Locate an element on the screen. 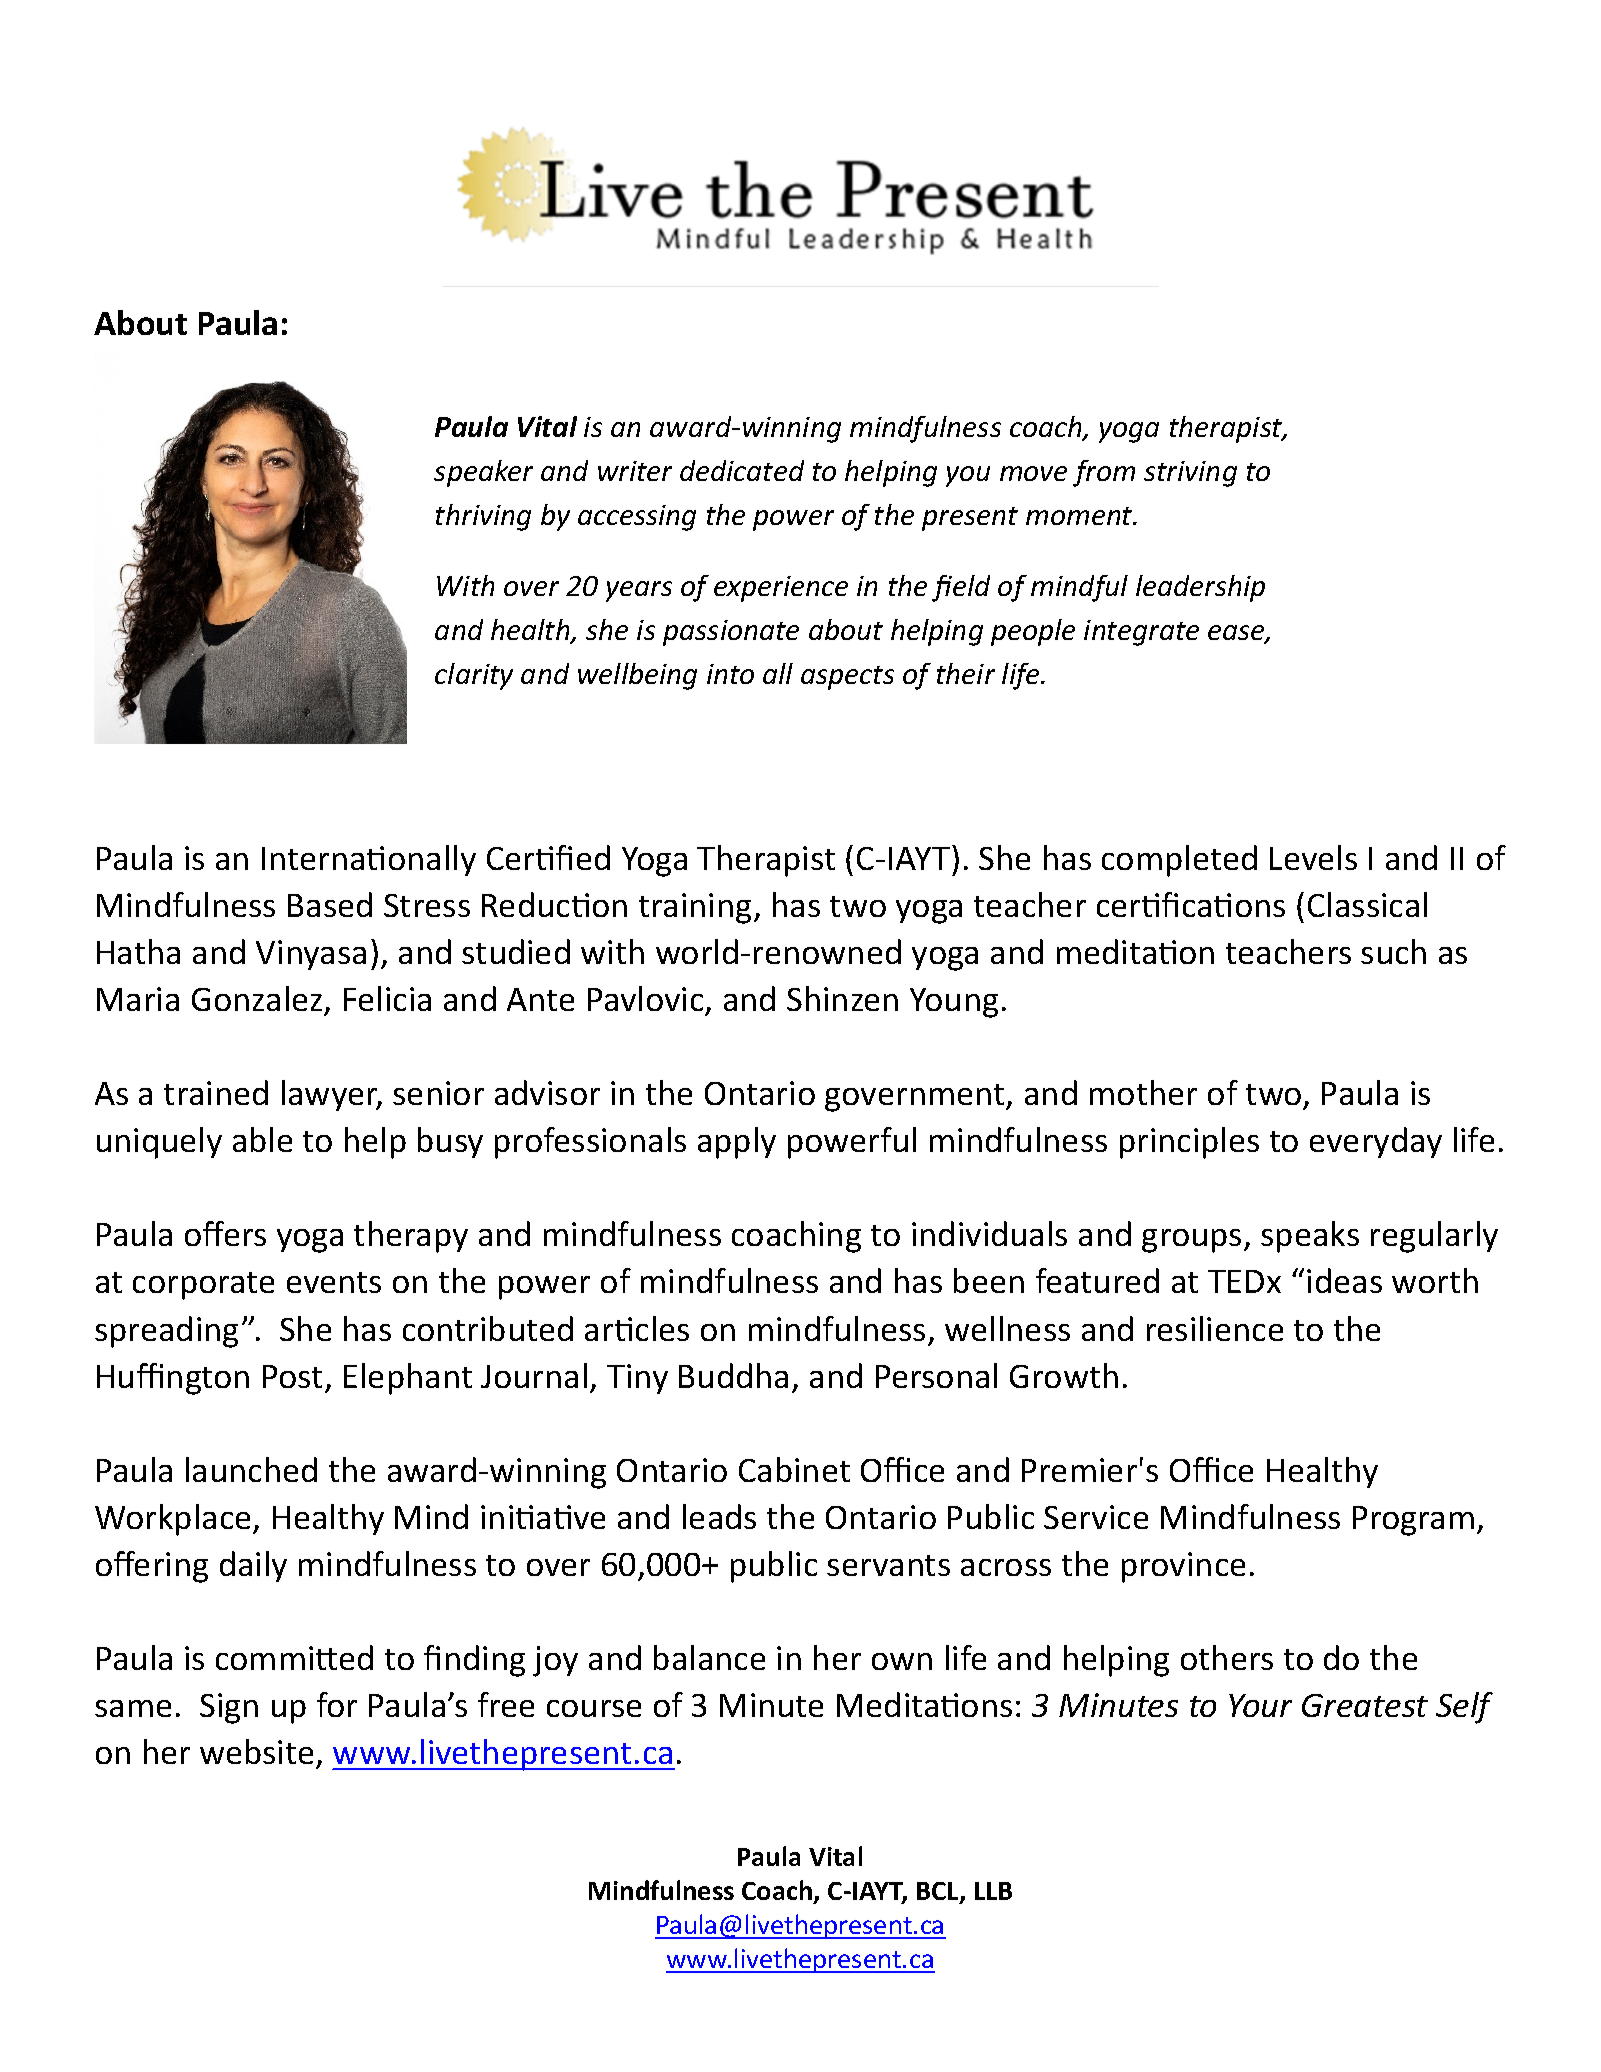 This screenshot has width=1601, height=2072. leads is located at coordinates (719, 1516).
